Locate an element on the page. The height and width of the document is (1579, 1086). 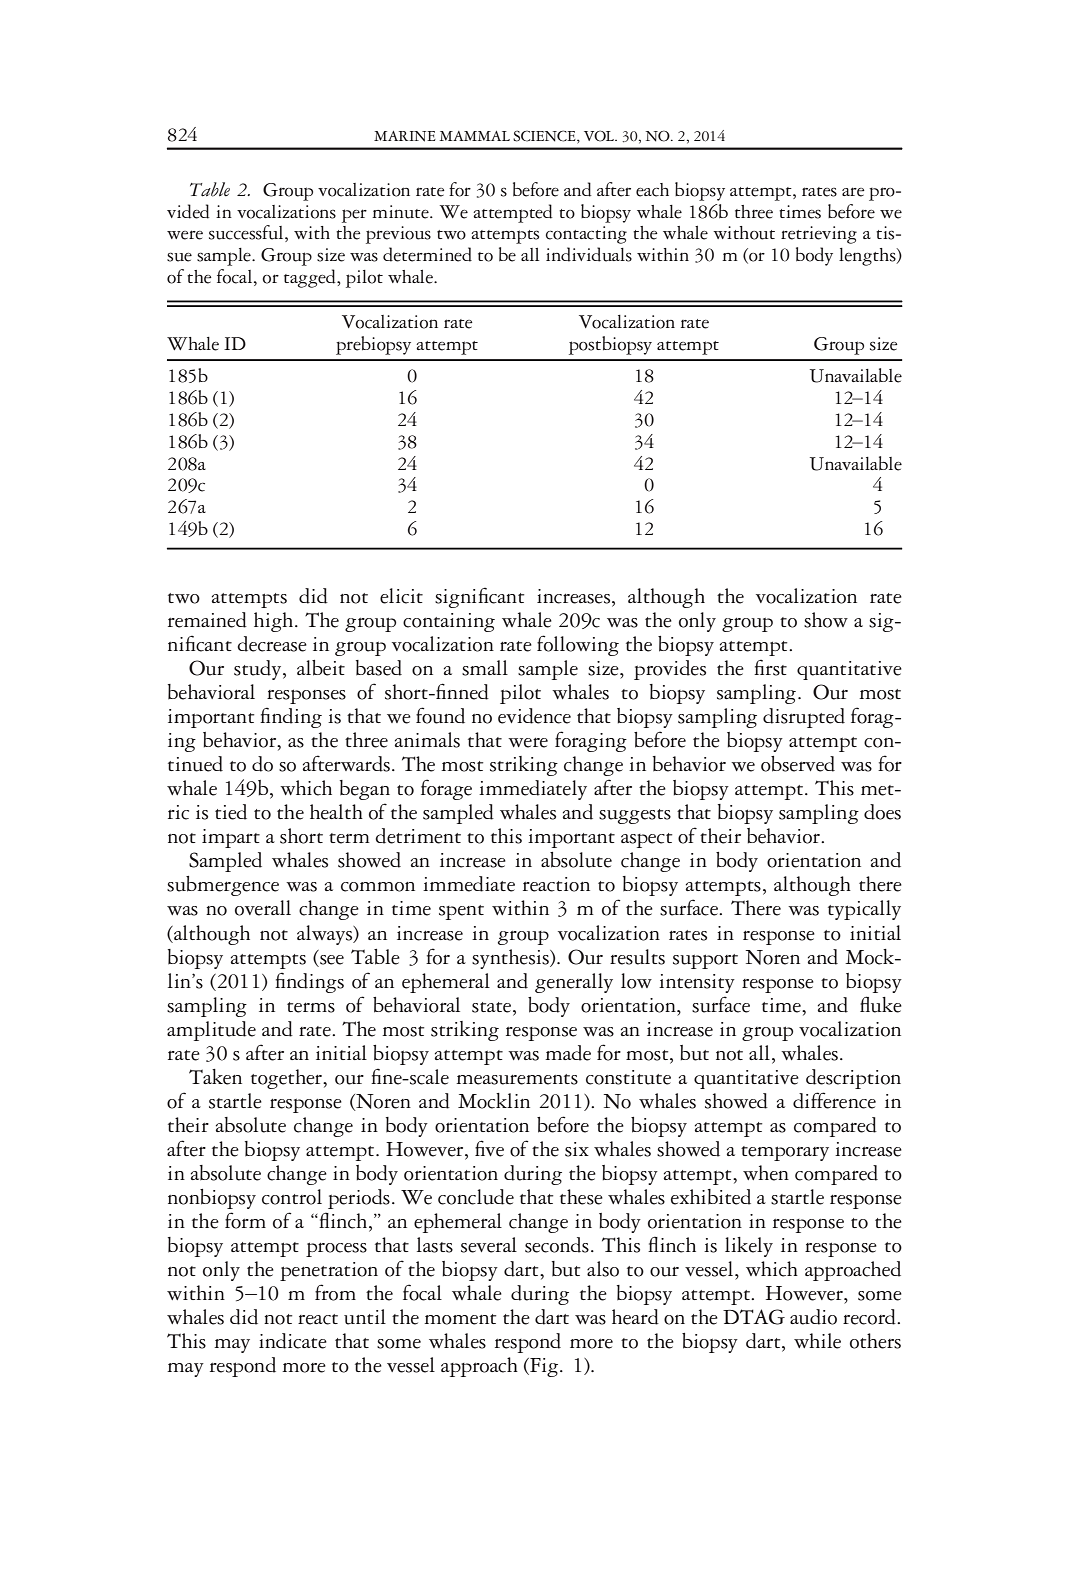
first is located at coordinates (770, 667).
